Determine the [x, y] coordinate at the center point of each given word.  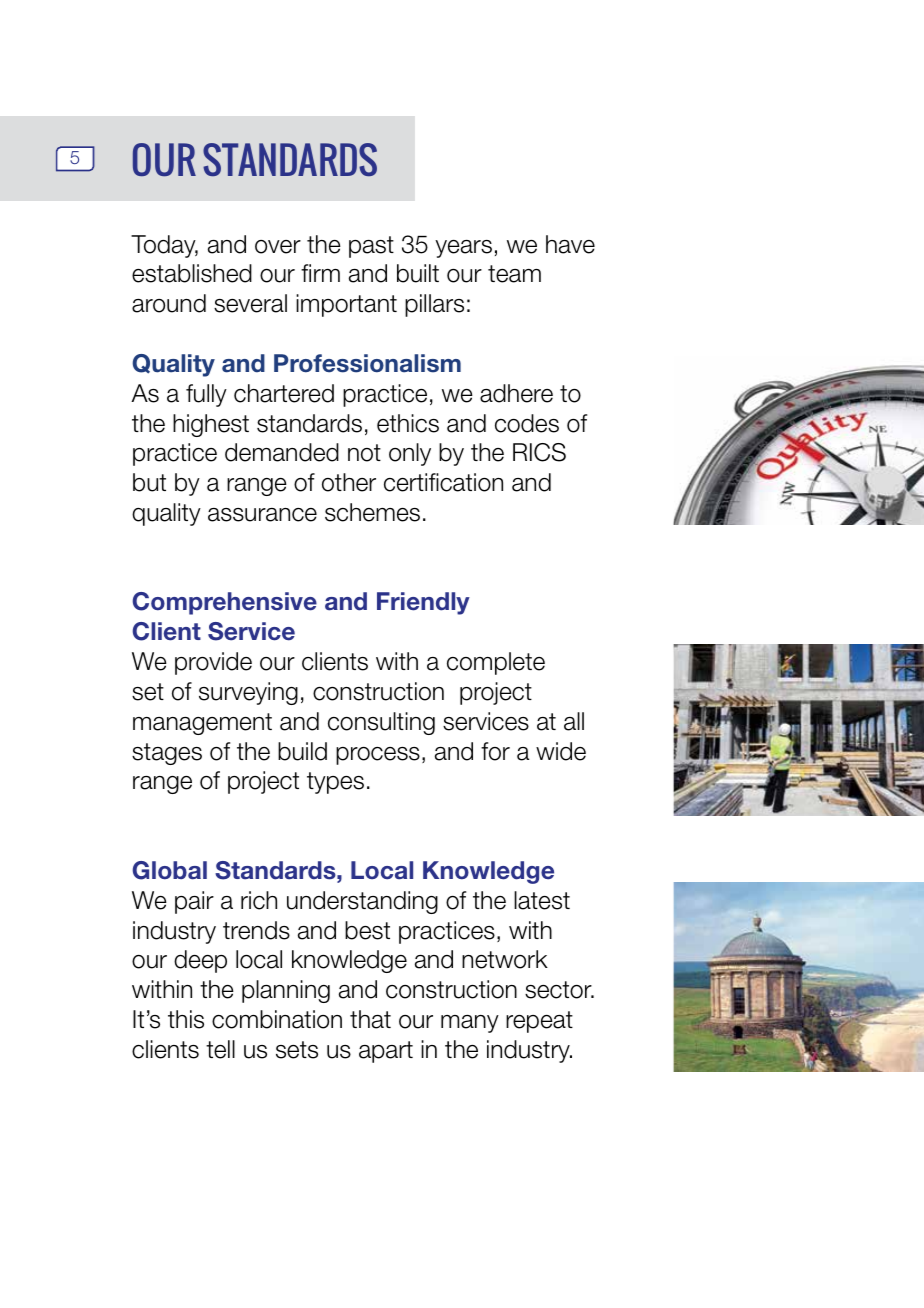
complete [496, 663]
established [192, 273]
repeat [539, 1022]
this [186, 1019]
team [514, 274]
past [371, 247]
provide [213, 663]
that [370, 1019]
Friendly [423, 603]
